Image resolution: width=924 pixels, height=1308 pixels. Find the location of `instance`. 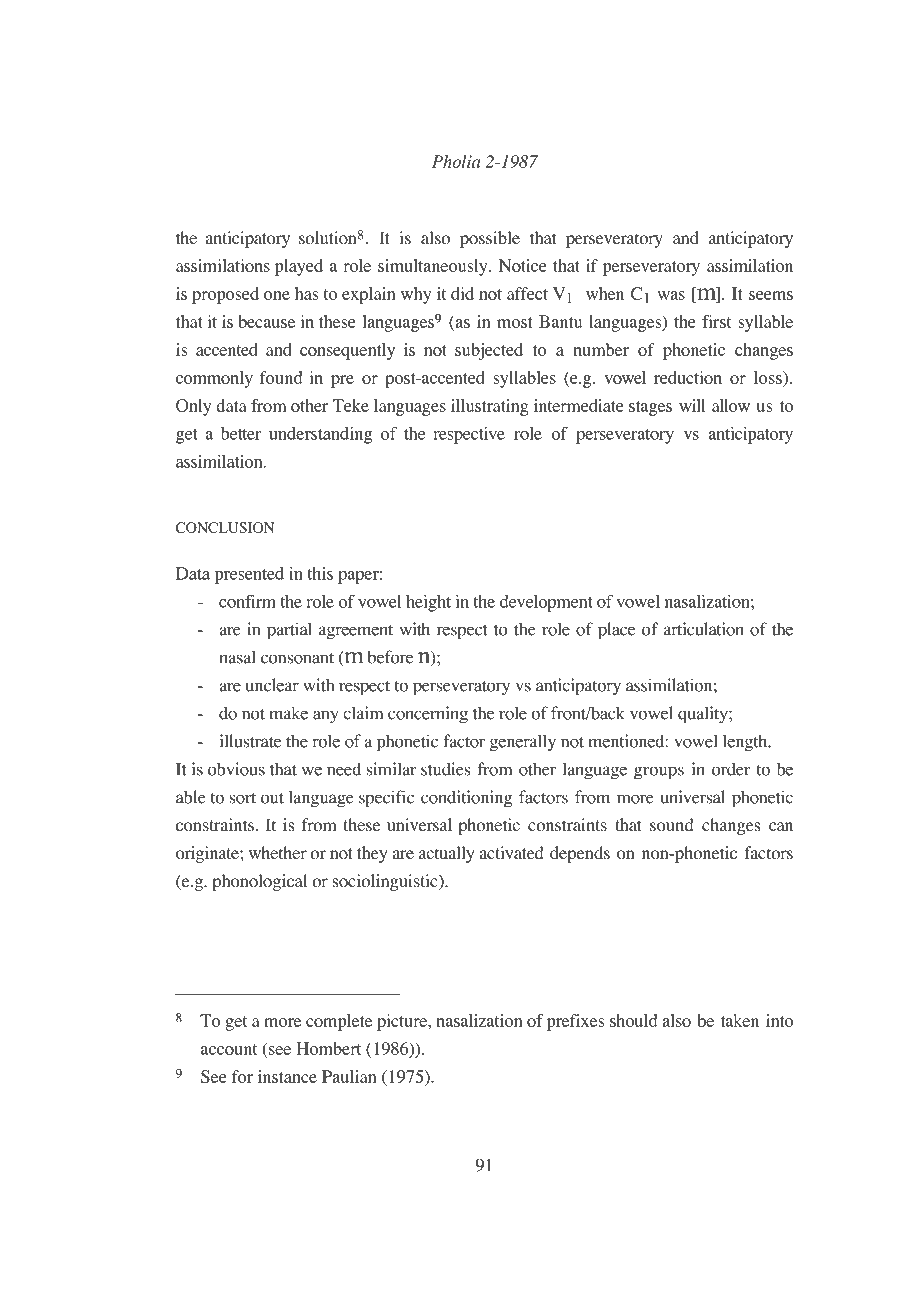

instance is located at coordinates (287, 1076).
